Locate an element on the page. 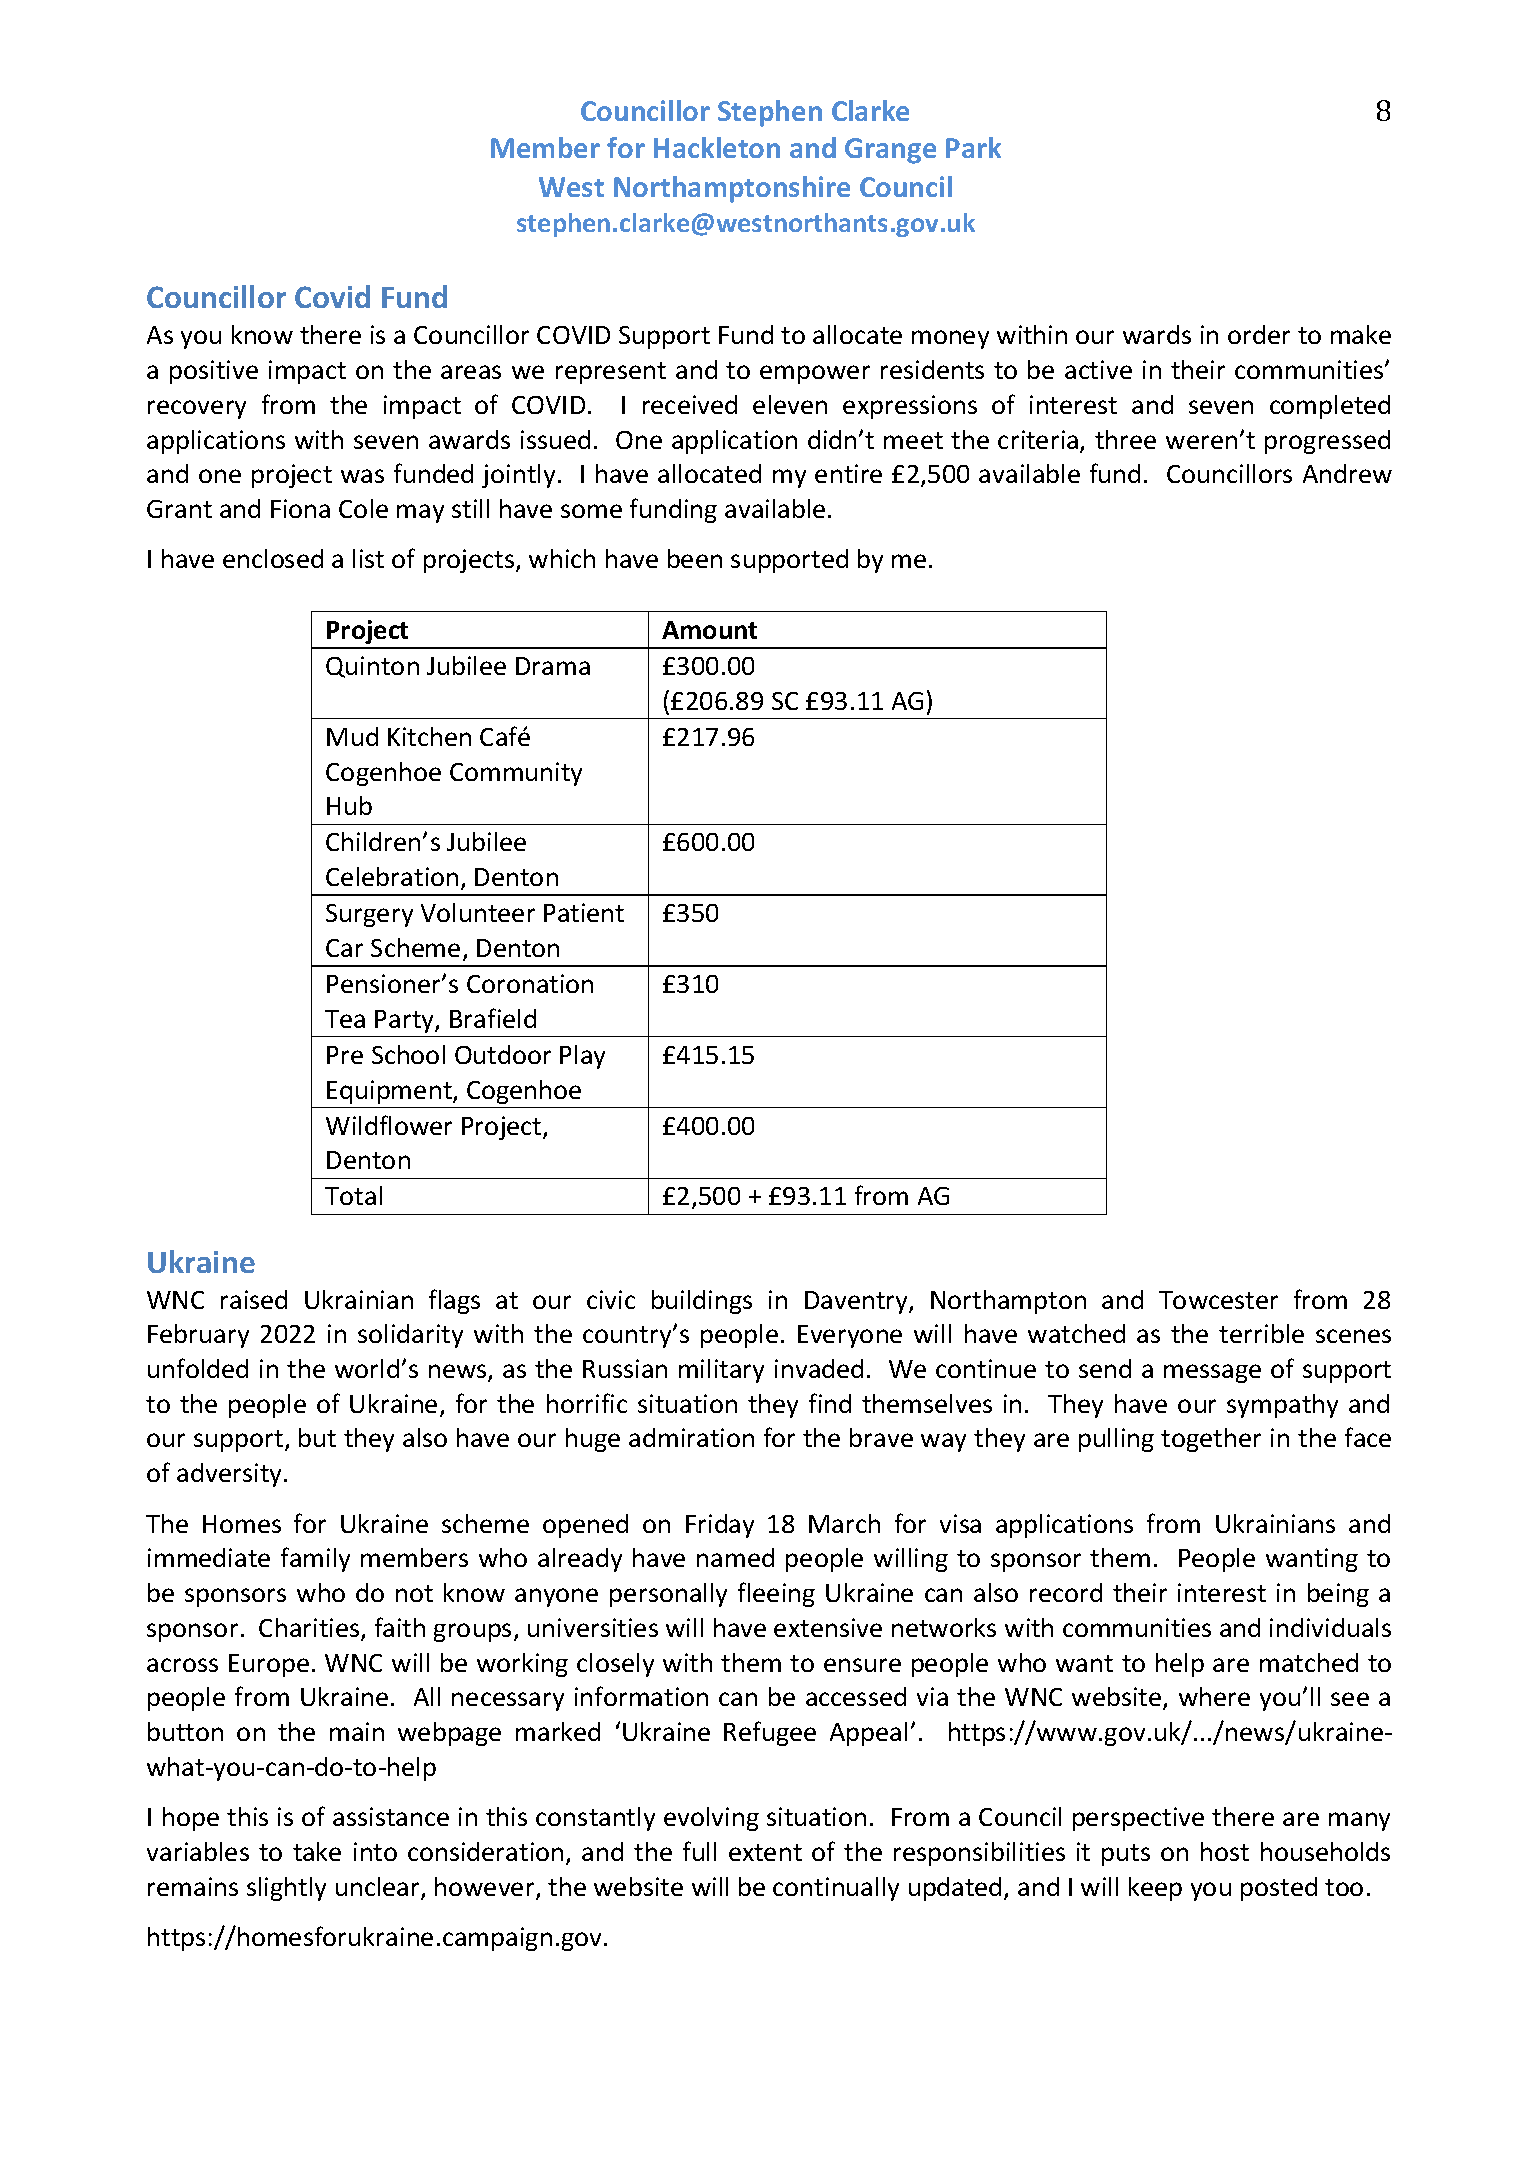 This image has height=2179, width=1539. buildings is located at coordinates (702, 1302).
